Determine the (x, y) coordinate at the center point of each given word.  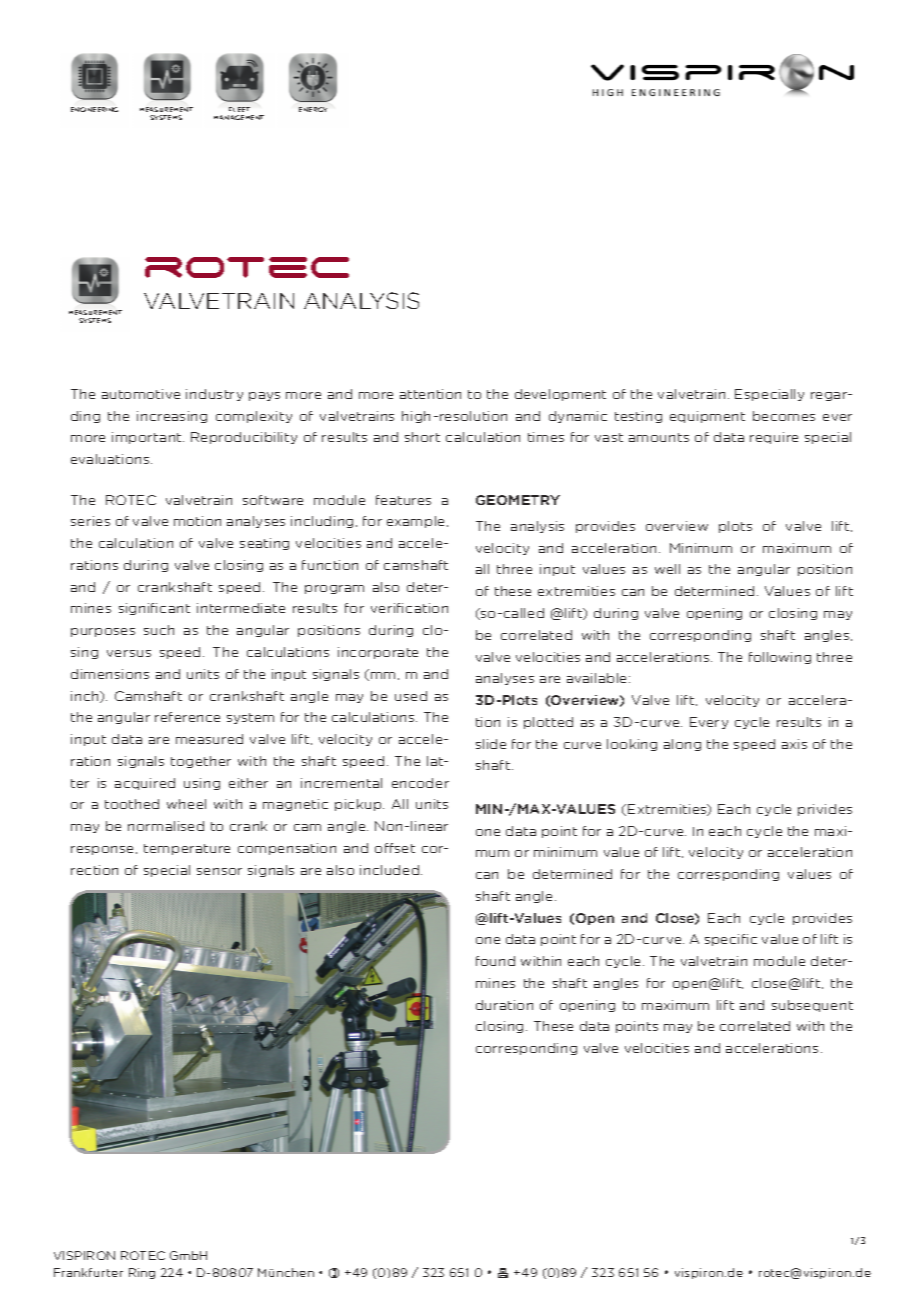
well (667, 569)
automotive (141, 394)
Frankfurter (88, 1272)
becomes (784, 416)
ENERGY (313, 109)
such (159, 630)
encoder (420, 783)
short (422, 437)
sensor (219, 871)
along (682, 745)
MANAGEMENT (239, 117)
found (495, 961)
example (417, 522)
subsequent (812, 1006)
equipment (707, 417)
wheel (186, 804)
